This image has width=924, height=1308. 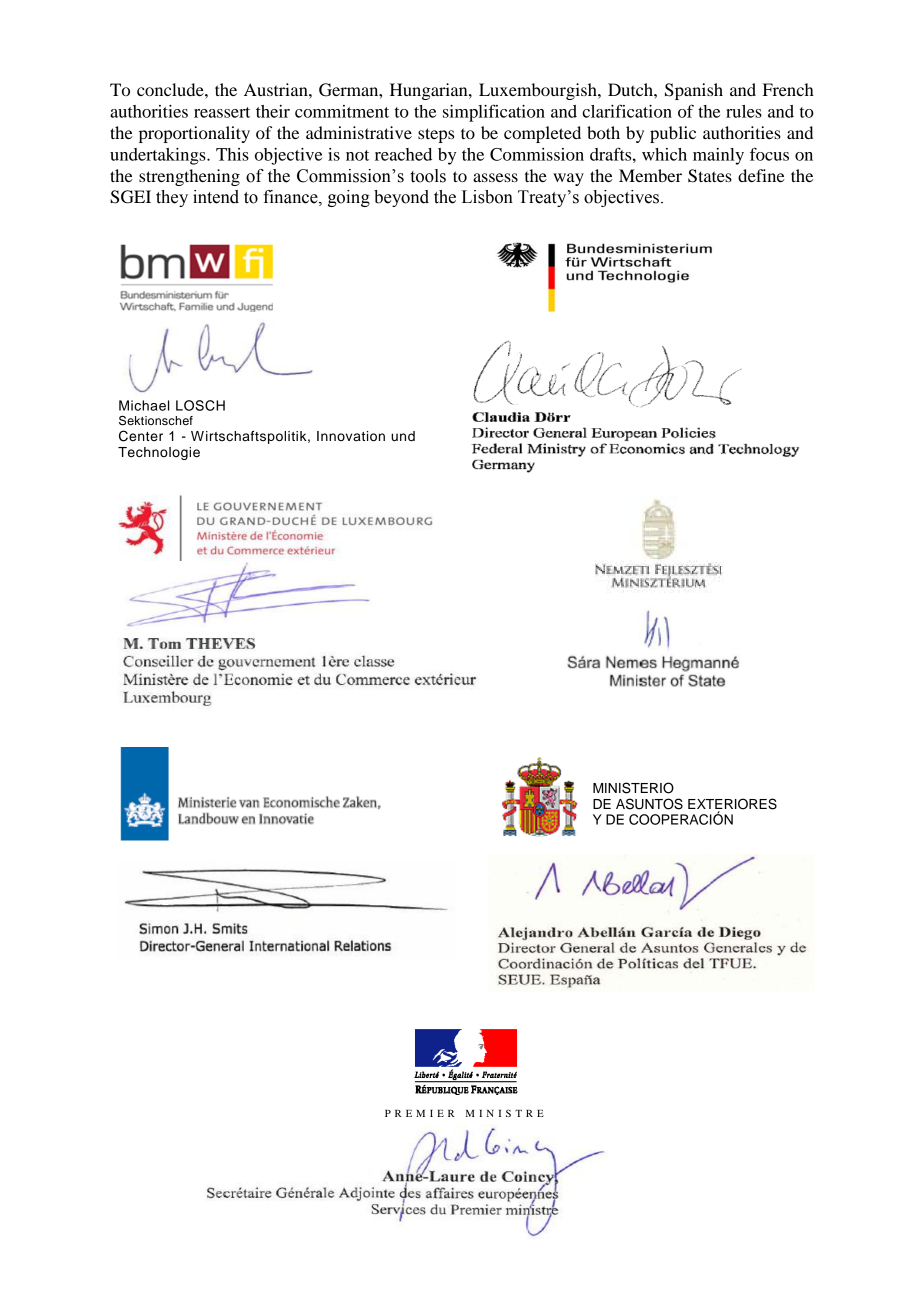 I want to click on define, so click(x=761, y=175).
